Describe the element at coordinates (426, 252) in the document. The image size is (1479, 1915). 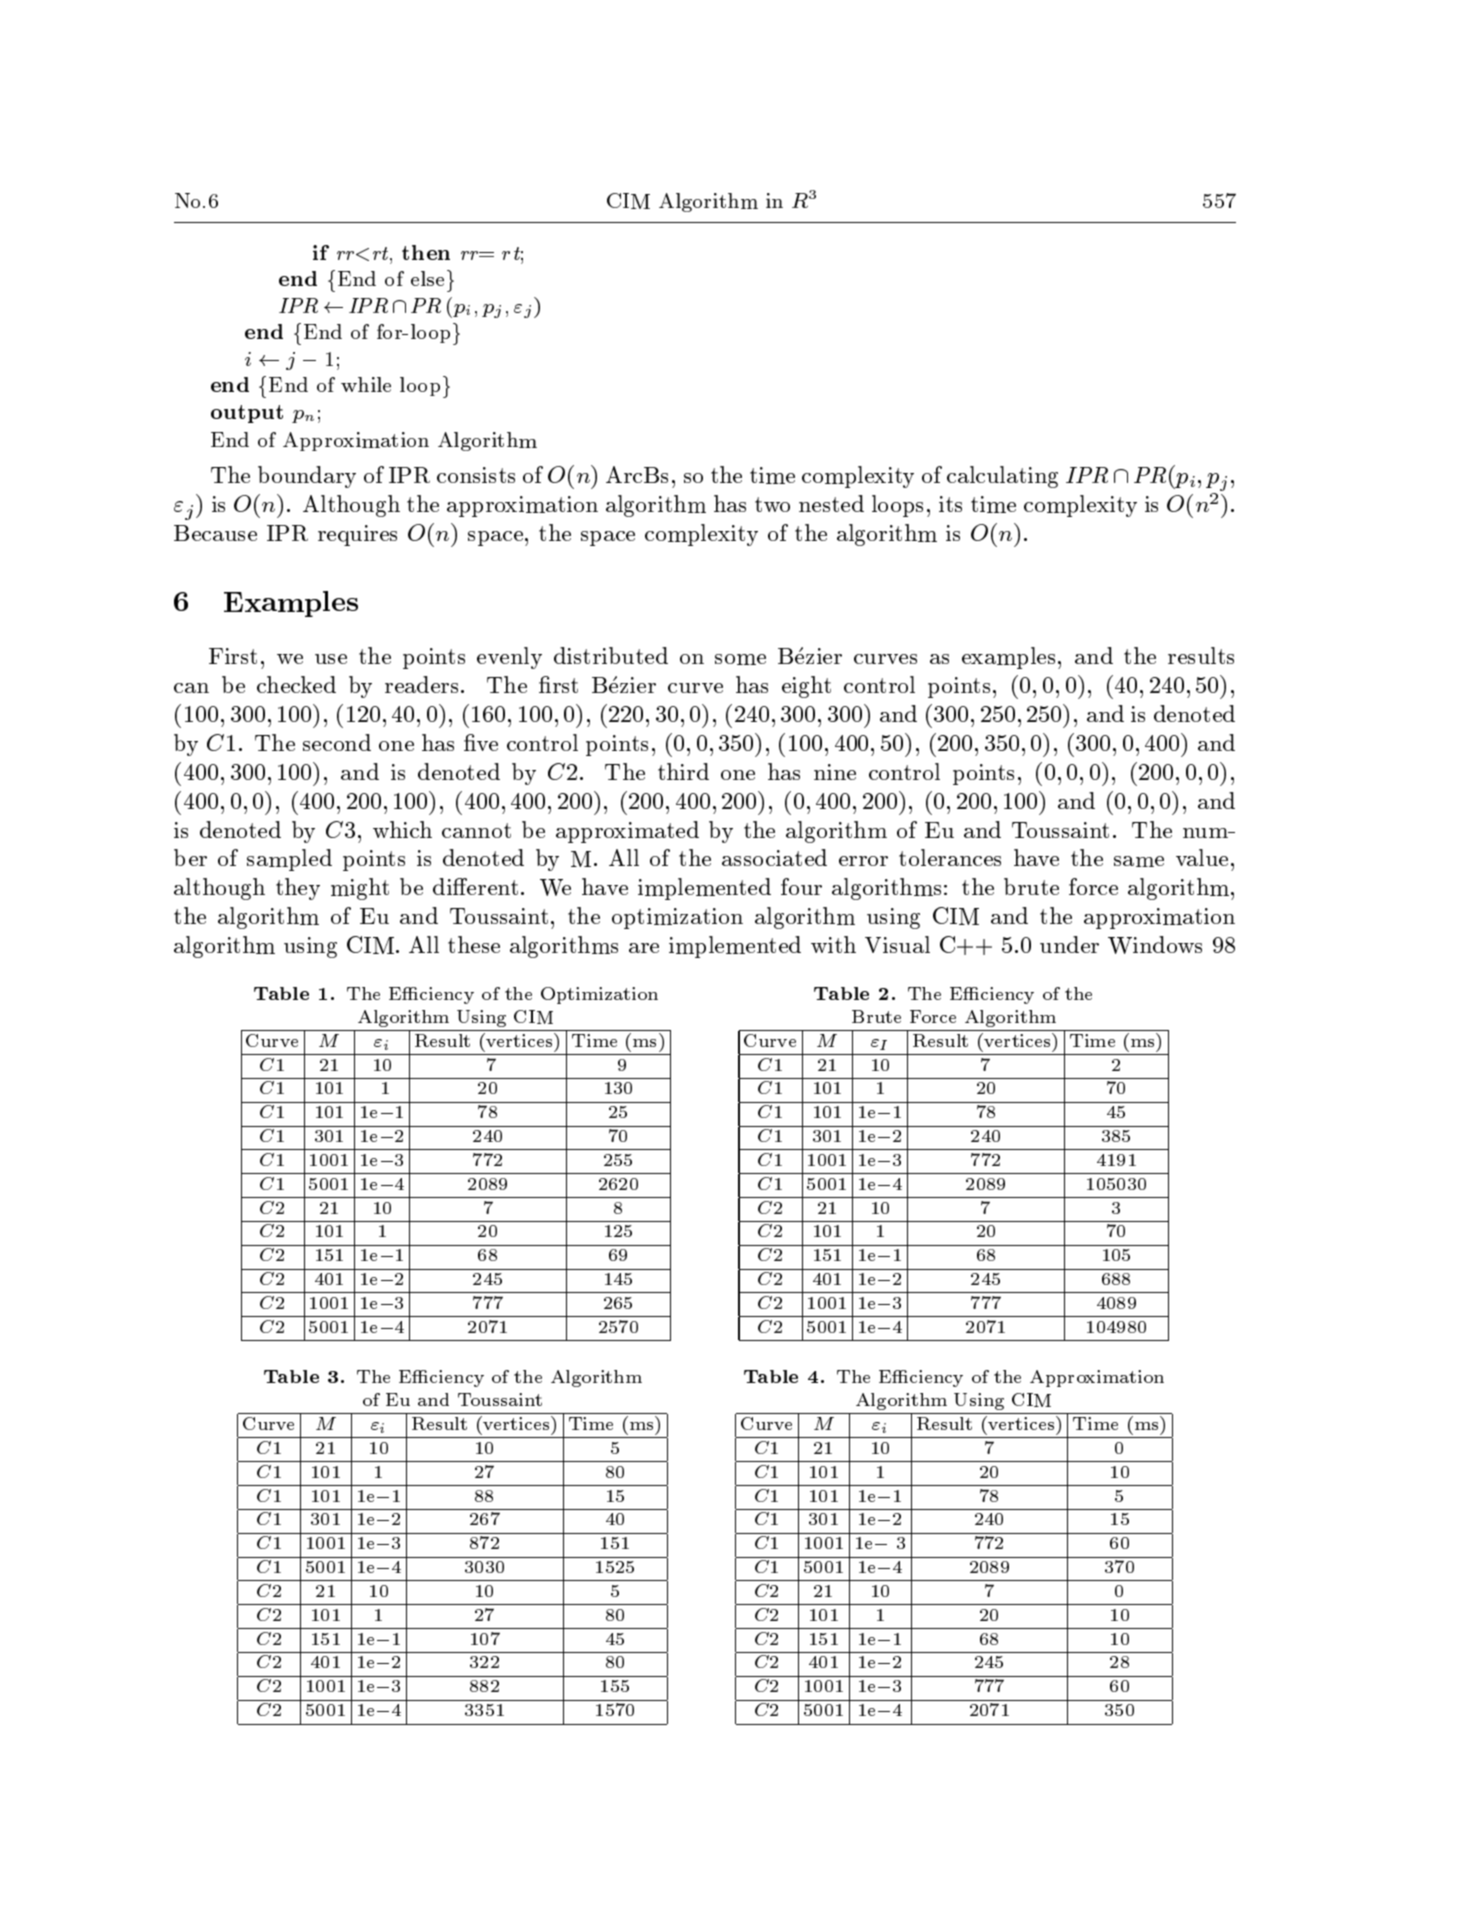
I see `then` at that location.
